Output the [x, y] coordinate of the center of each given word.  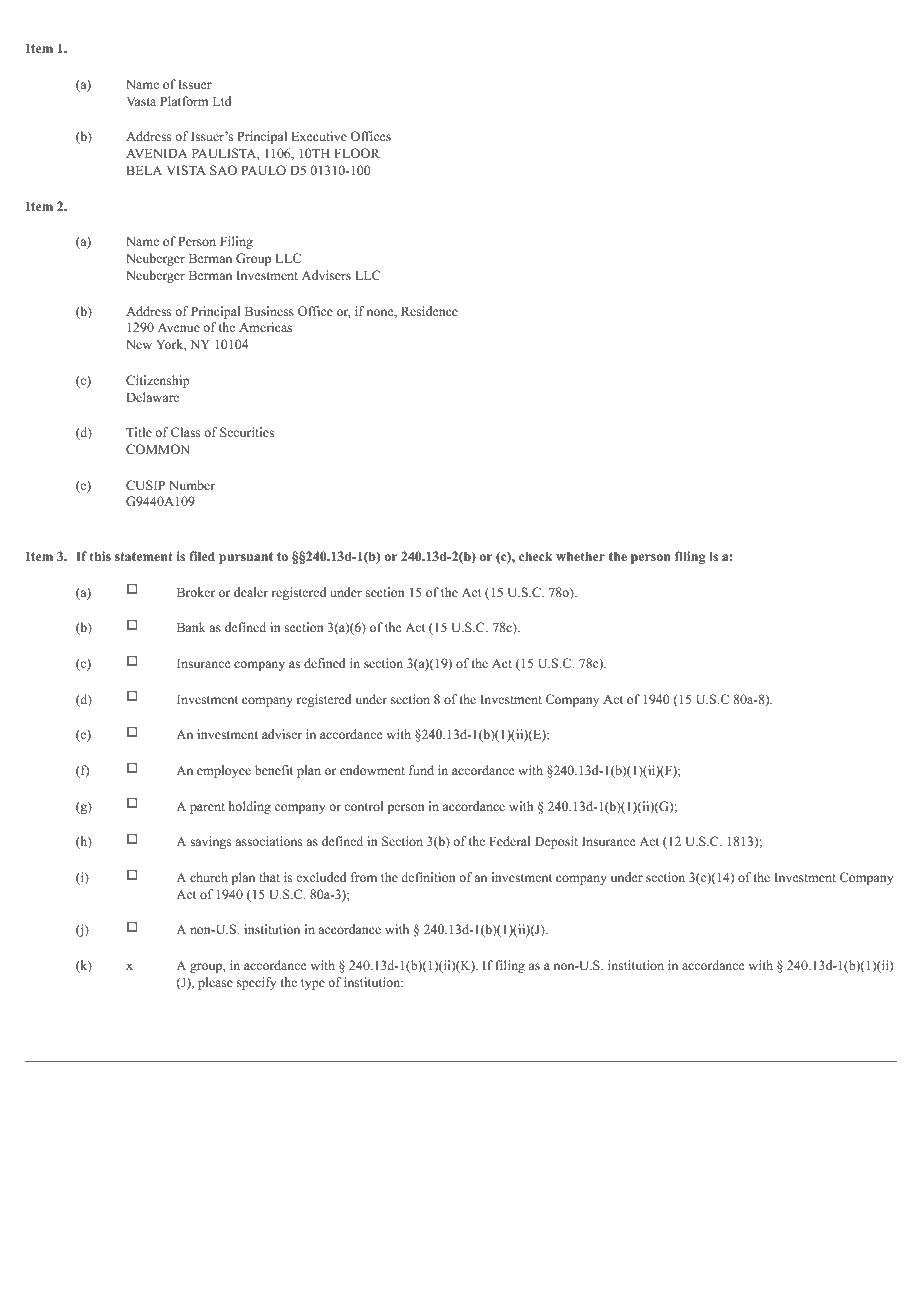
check [536, 556]
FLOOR [357, 153]
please [215, 983]
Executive [319, 136]
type [313, 984]
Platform [184, 101]
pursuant [246, 558]
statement [144, 556]
